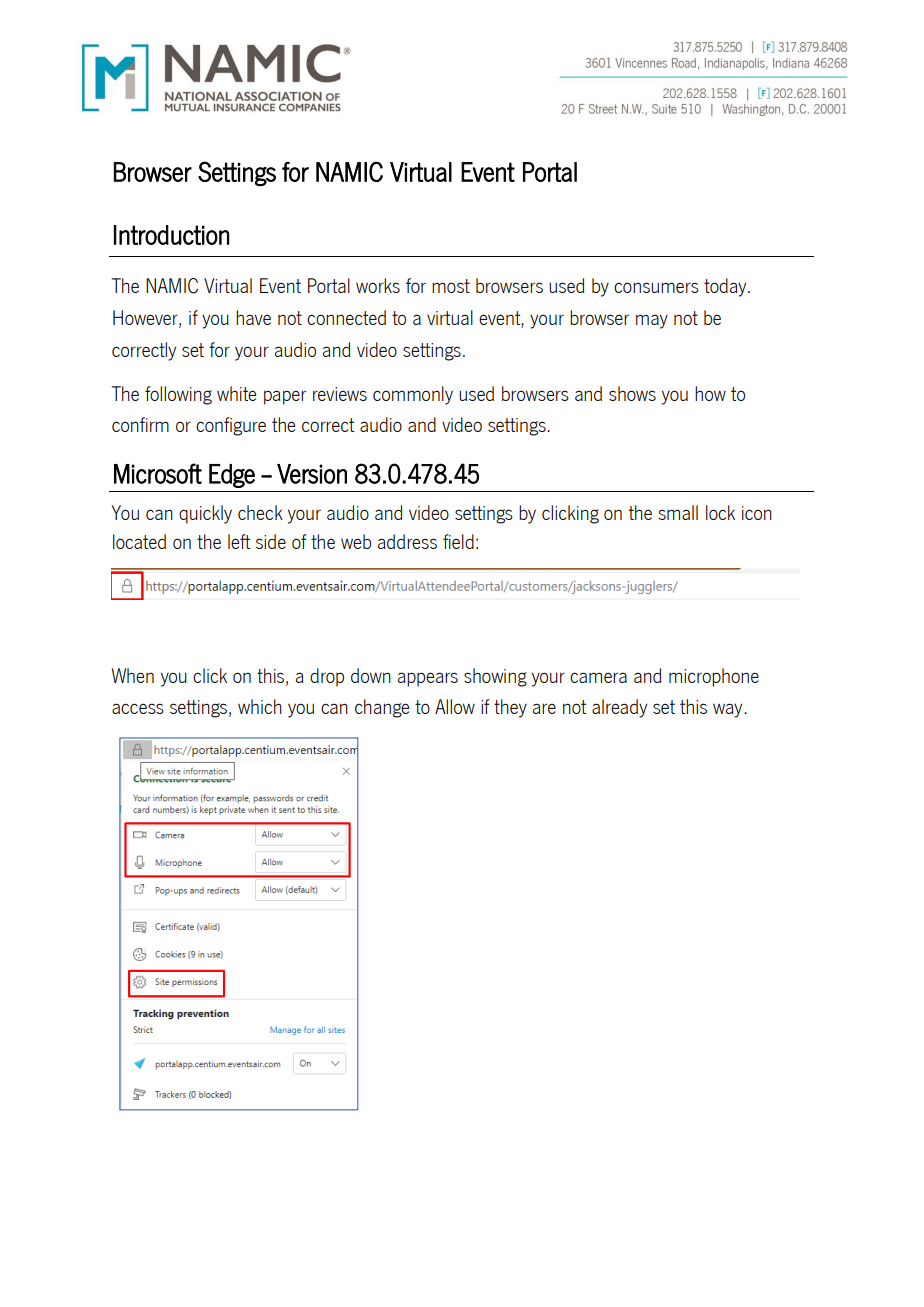 This page has height=1307, width=924. Describe the element at coordinates (239, 541) in the page. I see `left` at that location.
